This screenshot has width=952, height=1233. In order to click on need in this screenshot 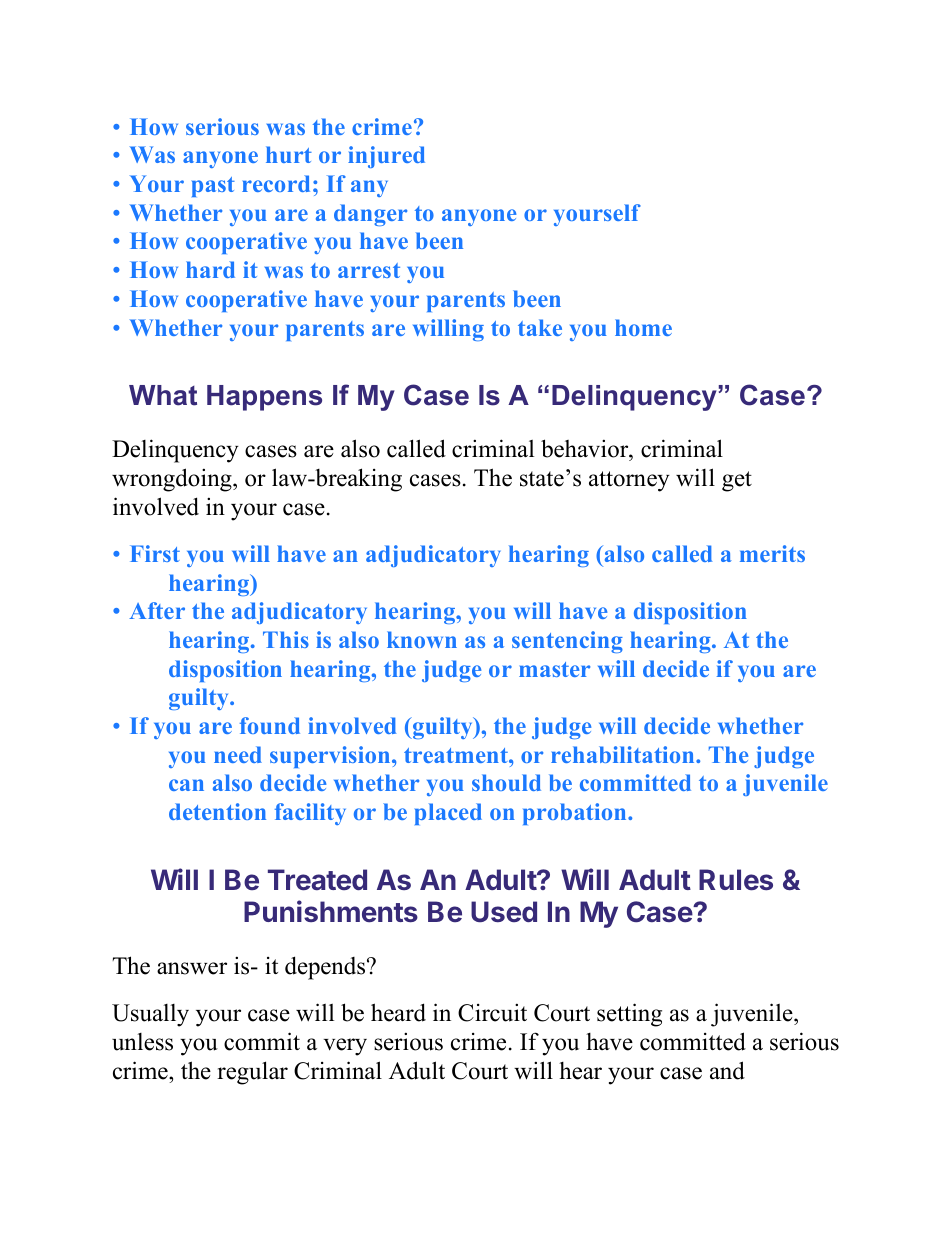, I will do `click(238, 754)`.
